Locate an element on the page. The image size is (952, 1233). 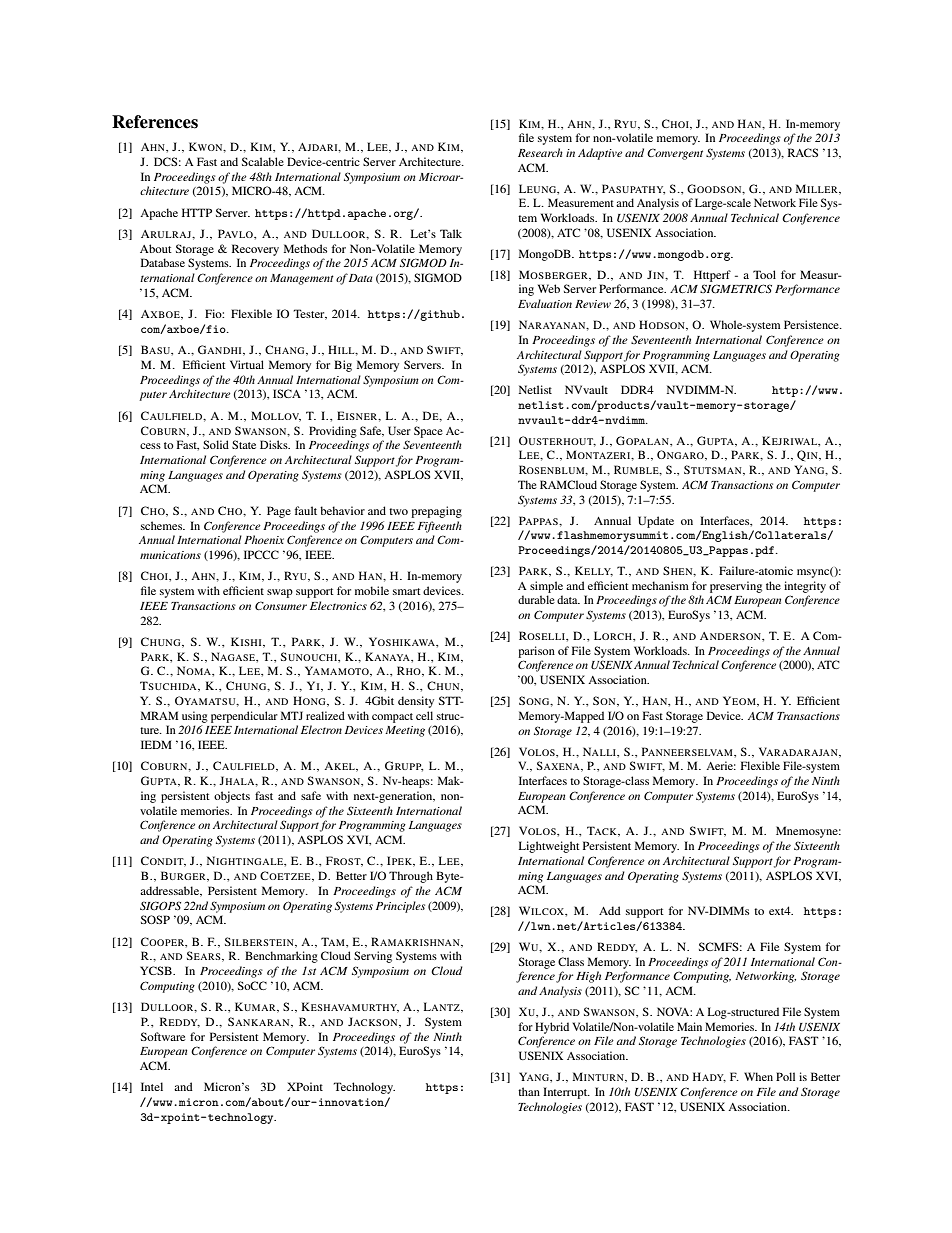
Convergent is located at coordinates (675, 154).
